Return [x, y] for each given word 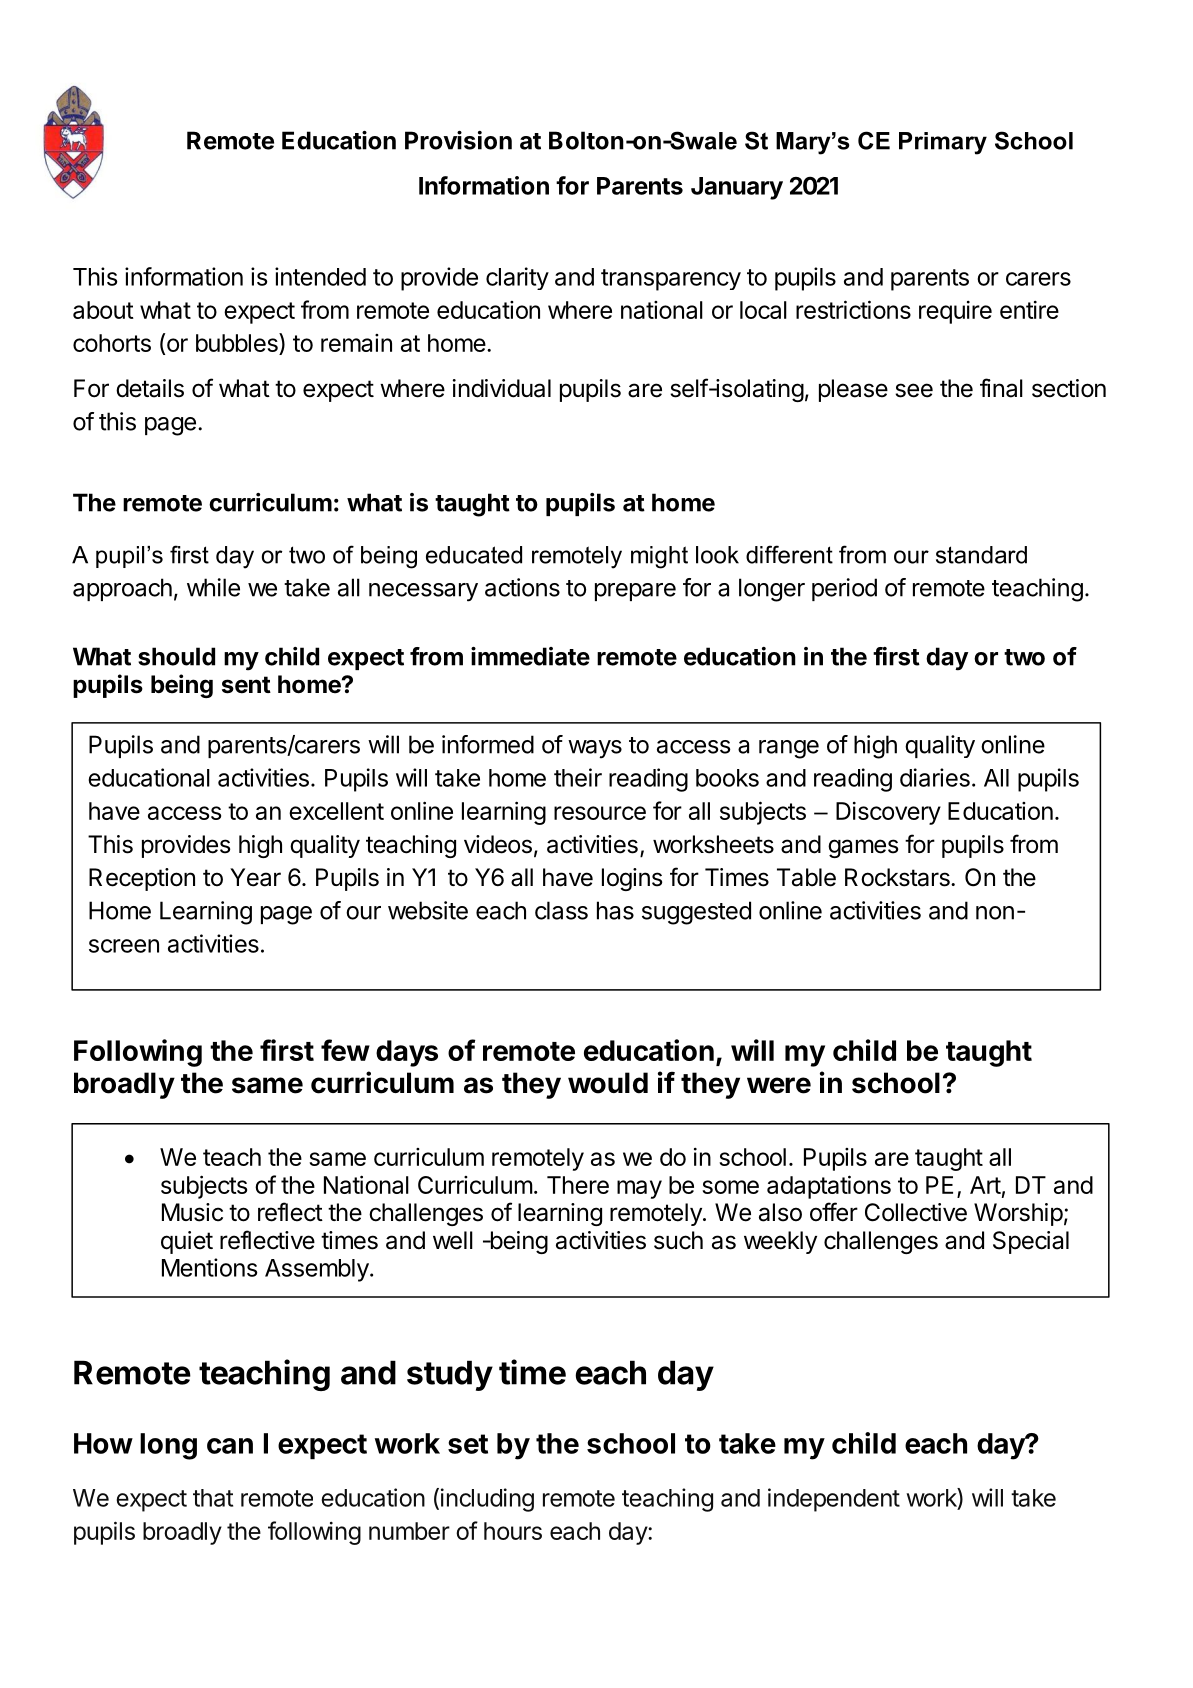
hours [513, 1531]
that [213, 1498]
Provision [458, 140]
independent [834, 1500]
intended [320, 276]
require [955, 312]
